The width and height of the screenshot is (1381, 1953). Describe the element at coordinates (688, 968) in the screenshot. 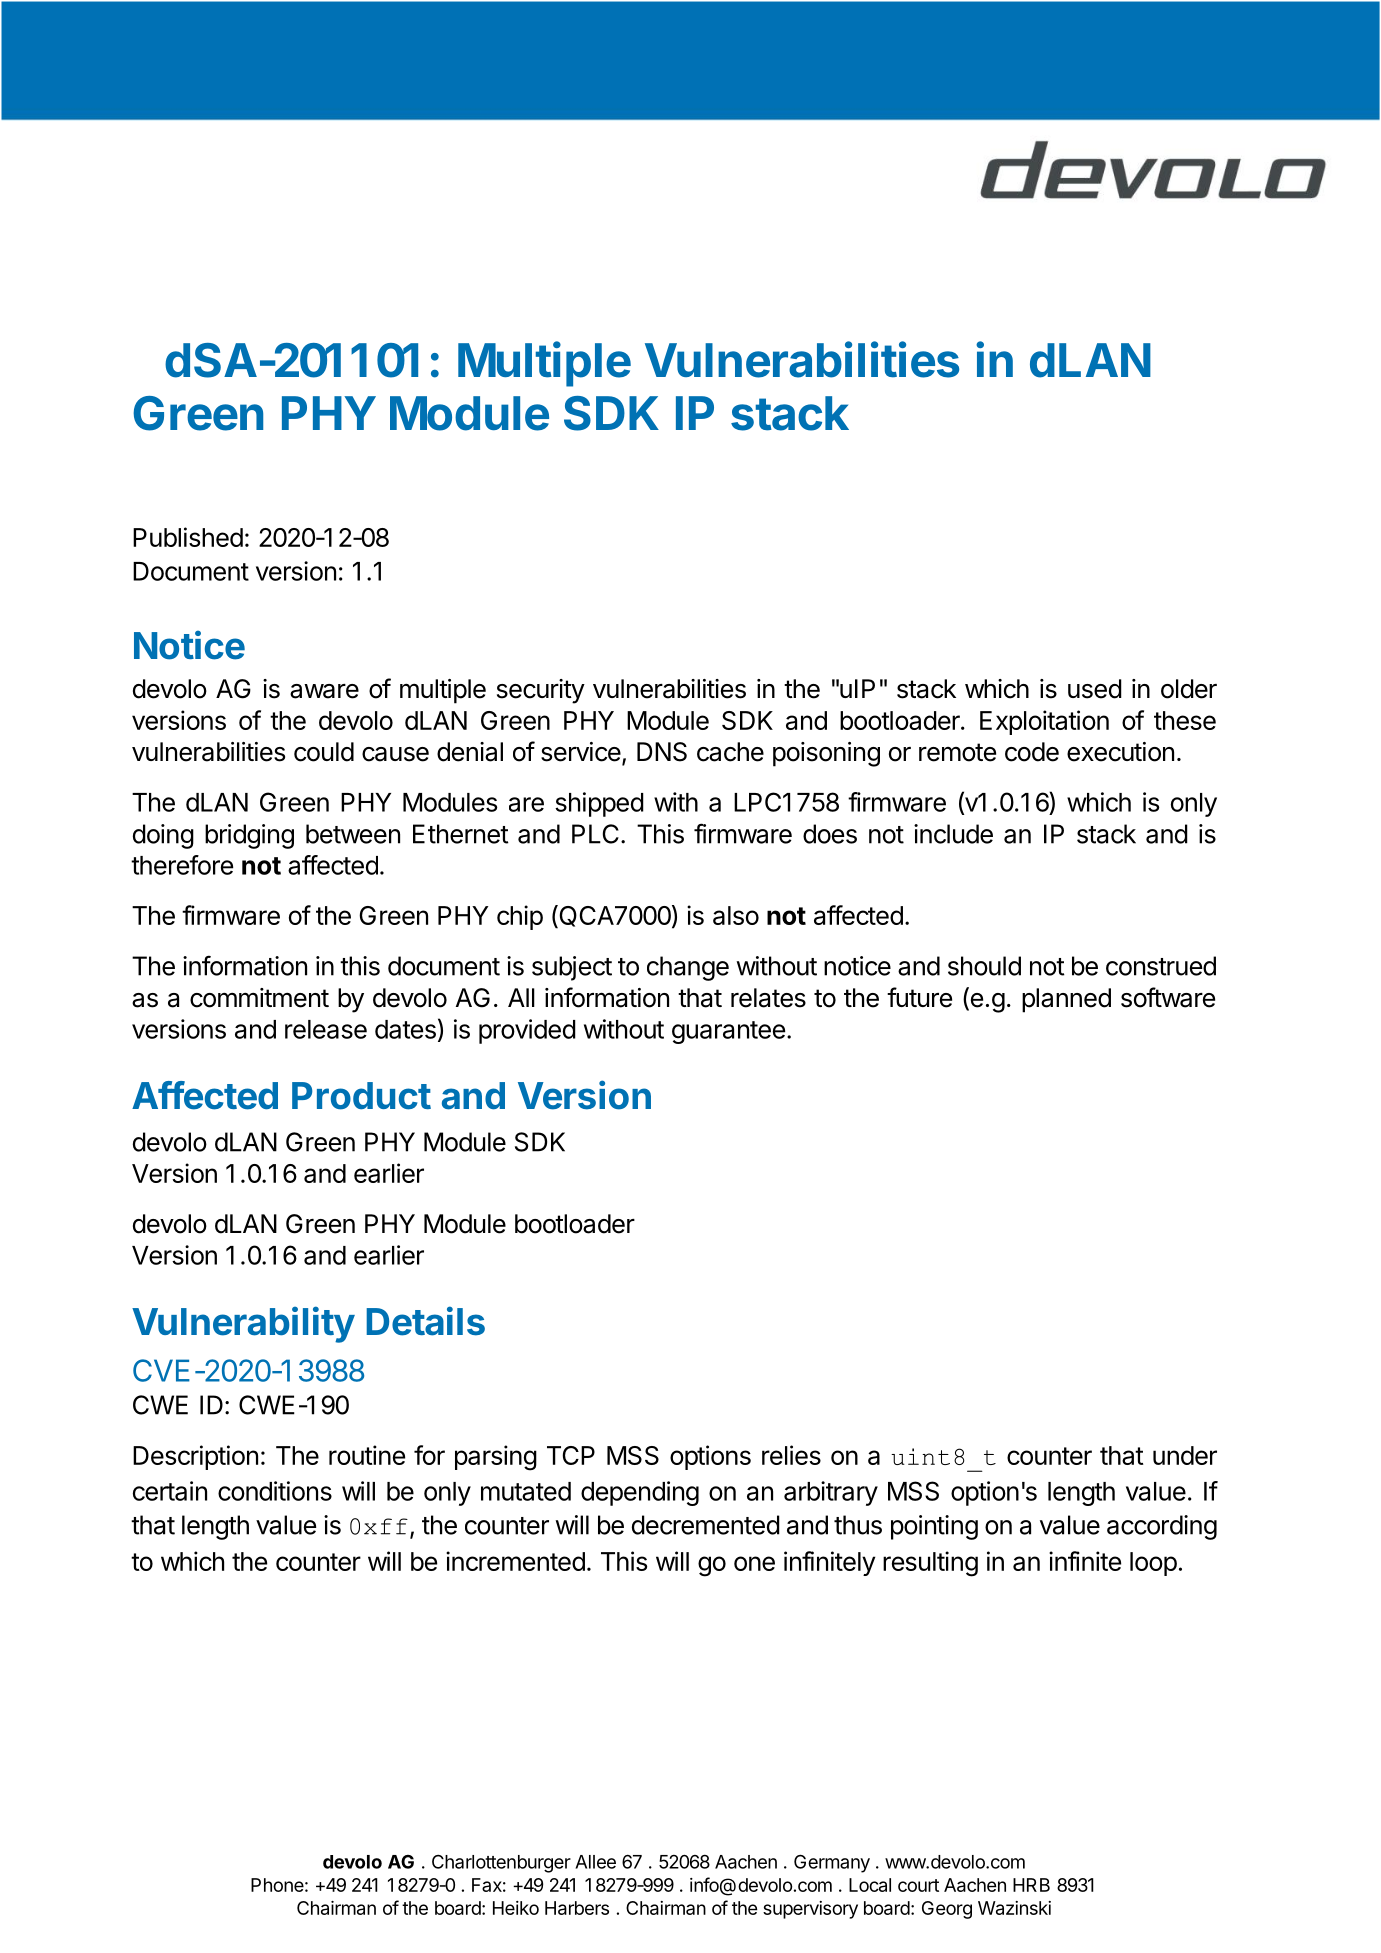

I see `change` at that location.
